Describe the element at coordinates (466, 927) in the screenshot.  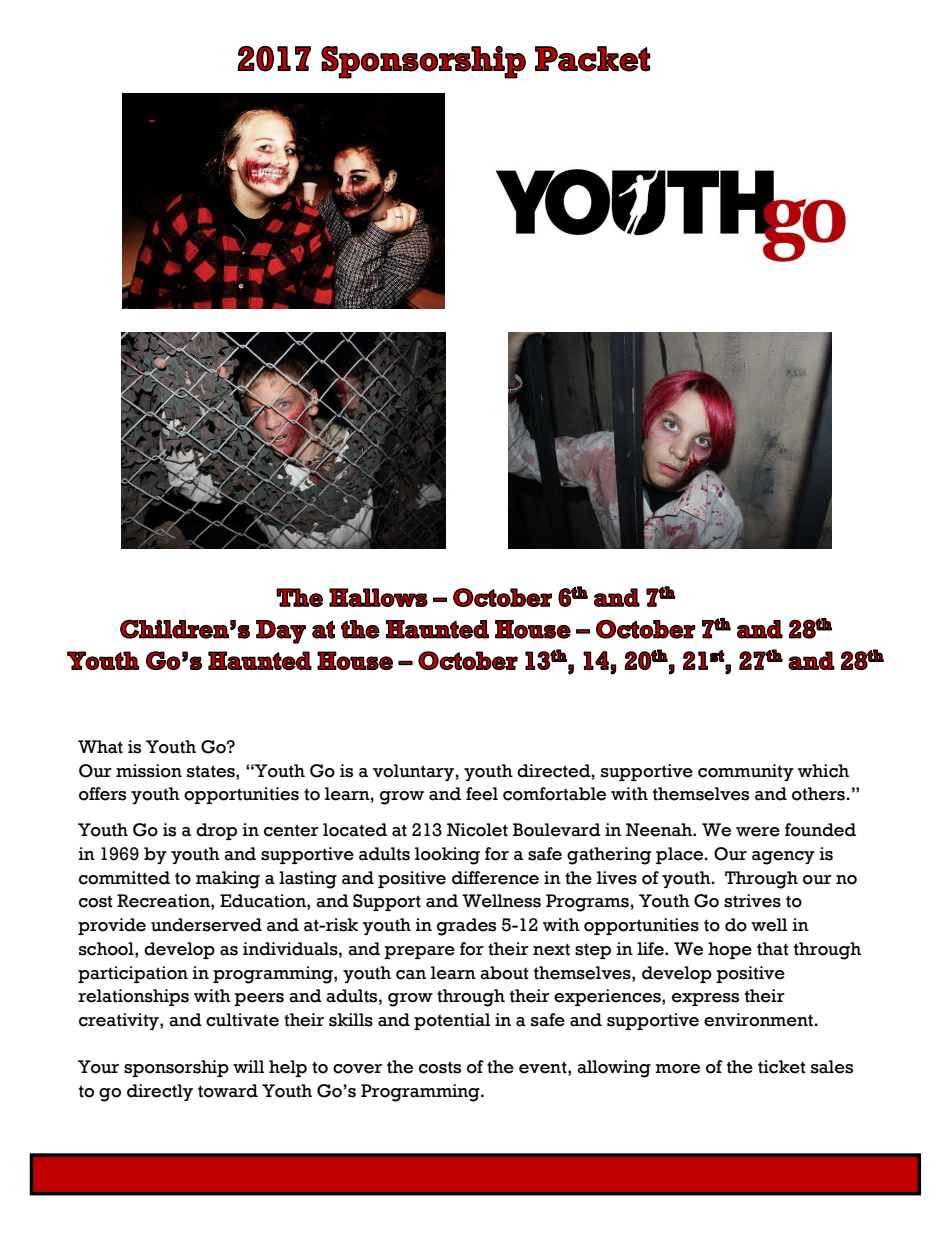
I see `grades` at that location.
